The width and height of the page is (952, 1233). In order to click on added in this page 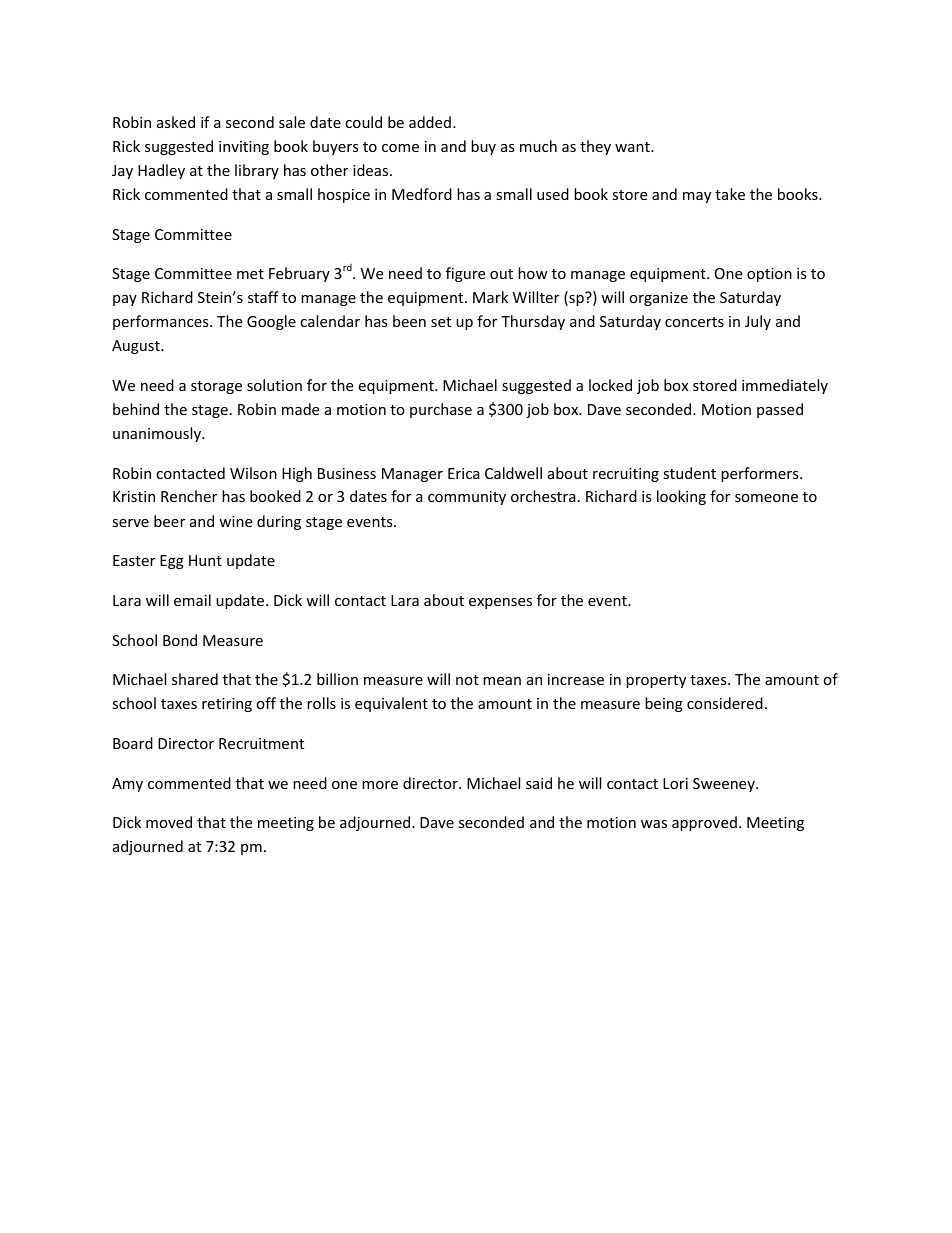, I will do `click(430, 122)`.
